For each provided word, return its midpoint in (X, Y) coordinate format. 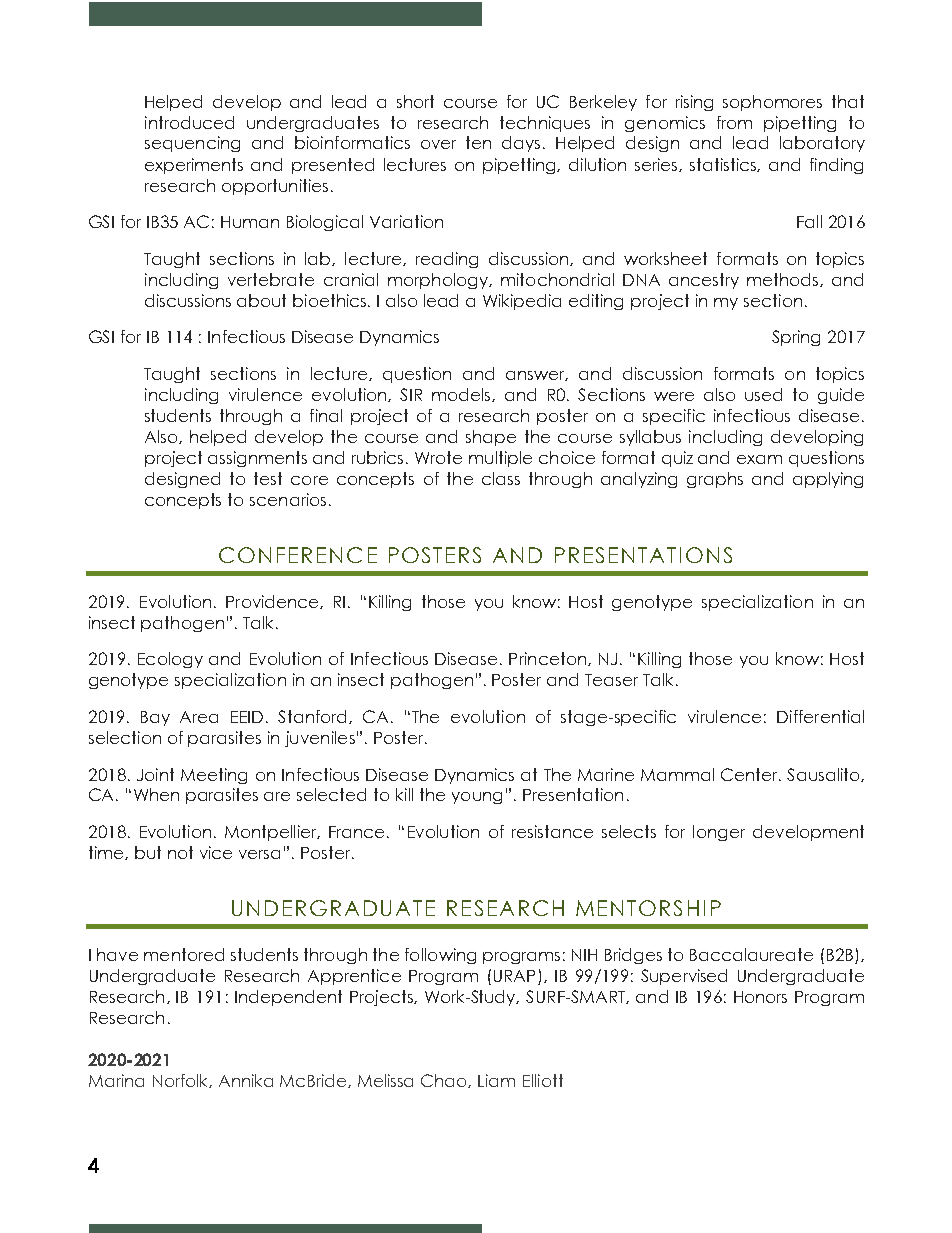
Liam (496, 1080)
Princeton (549, 659)
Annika (246, 1080)
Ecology (170, 660)
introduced (189, 122)
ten (478, 142)
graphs (715, 480)
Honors (760, 997)
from (734, 122)
